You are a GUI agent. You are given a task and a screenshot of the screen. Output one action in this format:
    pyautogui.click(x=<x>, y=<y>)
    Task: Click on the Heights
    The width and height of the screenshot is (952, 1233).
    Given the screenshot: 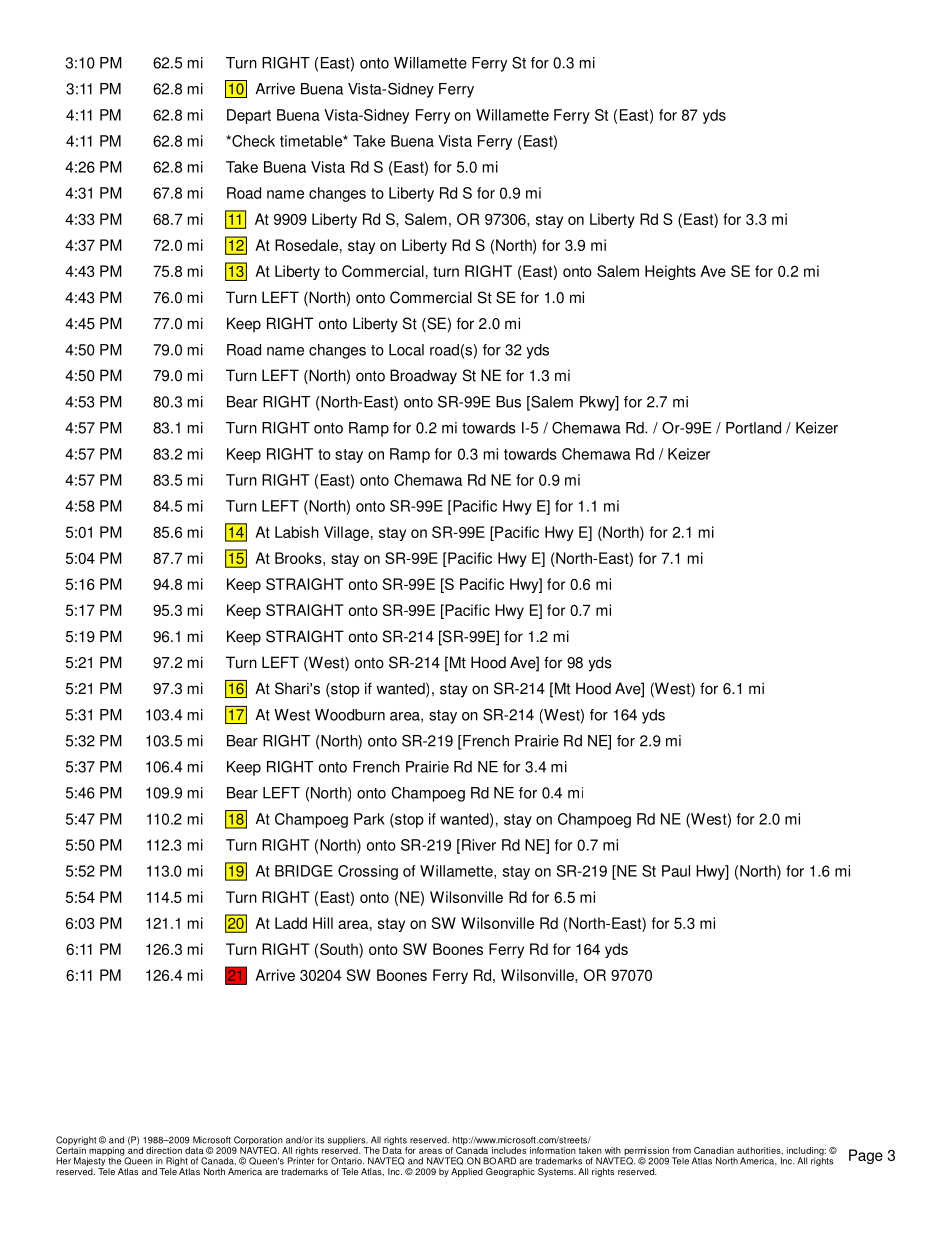 What is the action you would take?
    pyautogui.click(x=670, y=272)
